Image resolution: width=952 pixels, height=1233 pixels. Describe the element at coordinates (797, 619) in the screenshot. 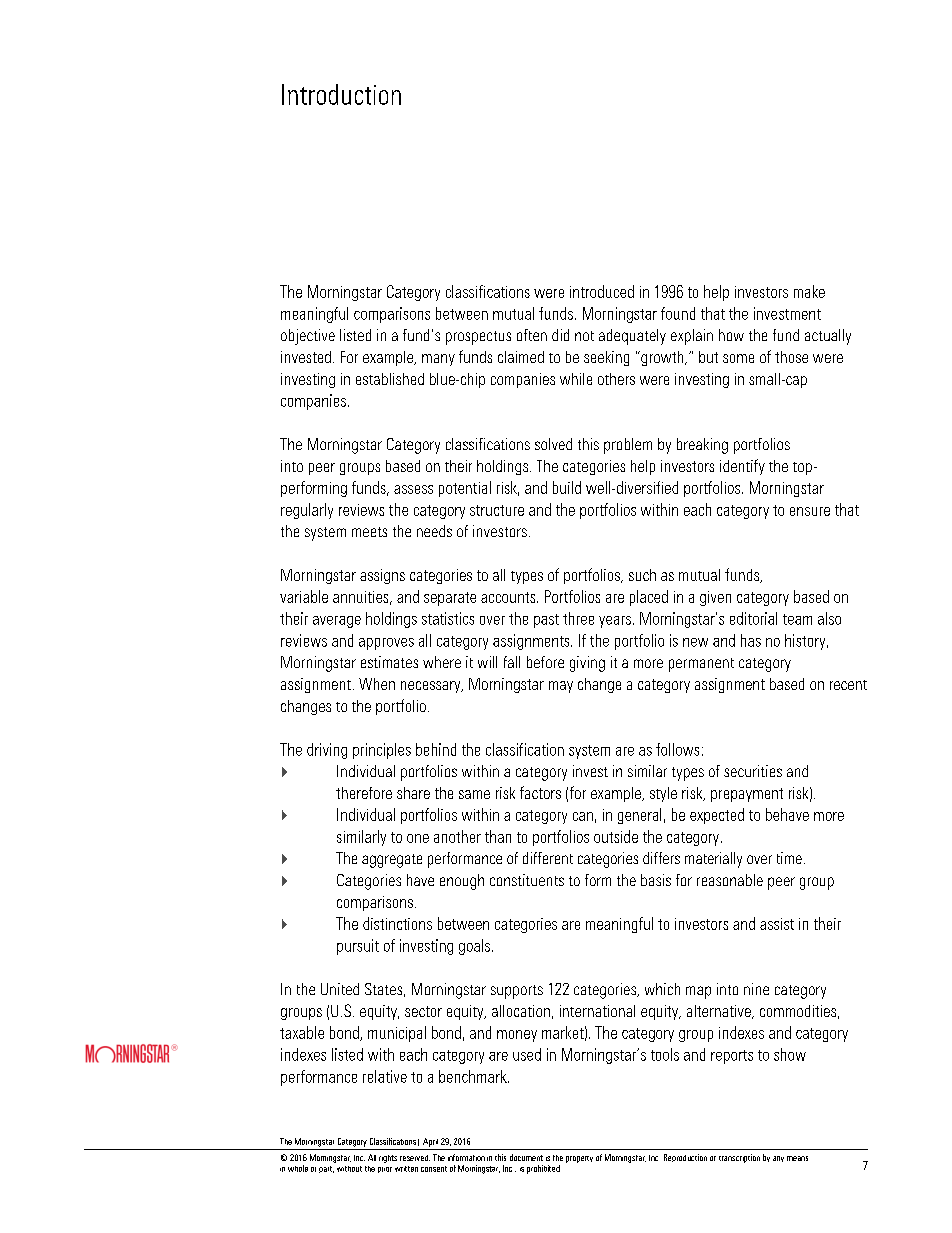

I see `team` at that location.
